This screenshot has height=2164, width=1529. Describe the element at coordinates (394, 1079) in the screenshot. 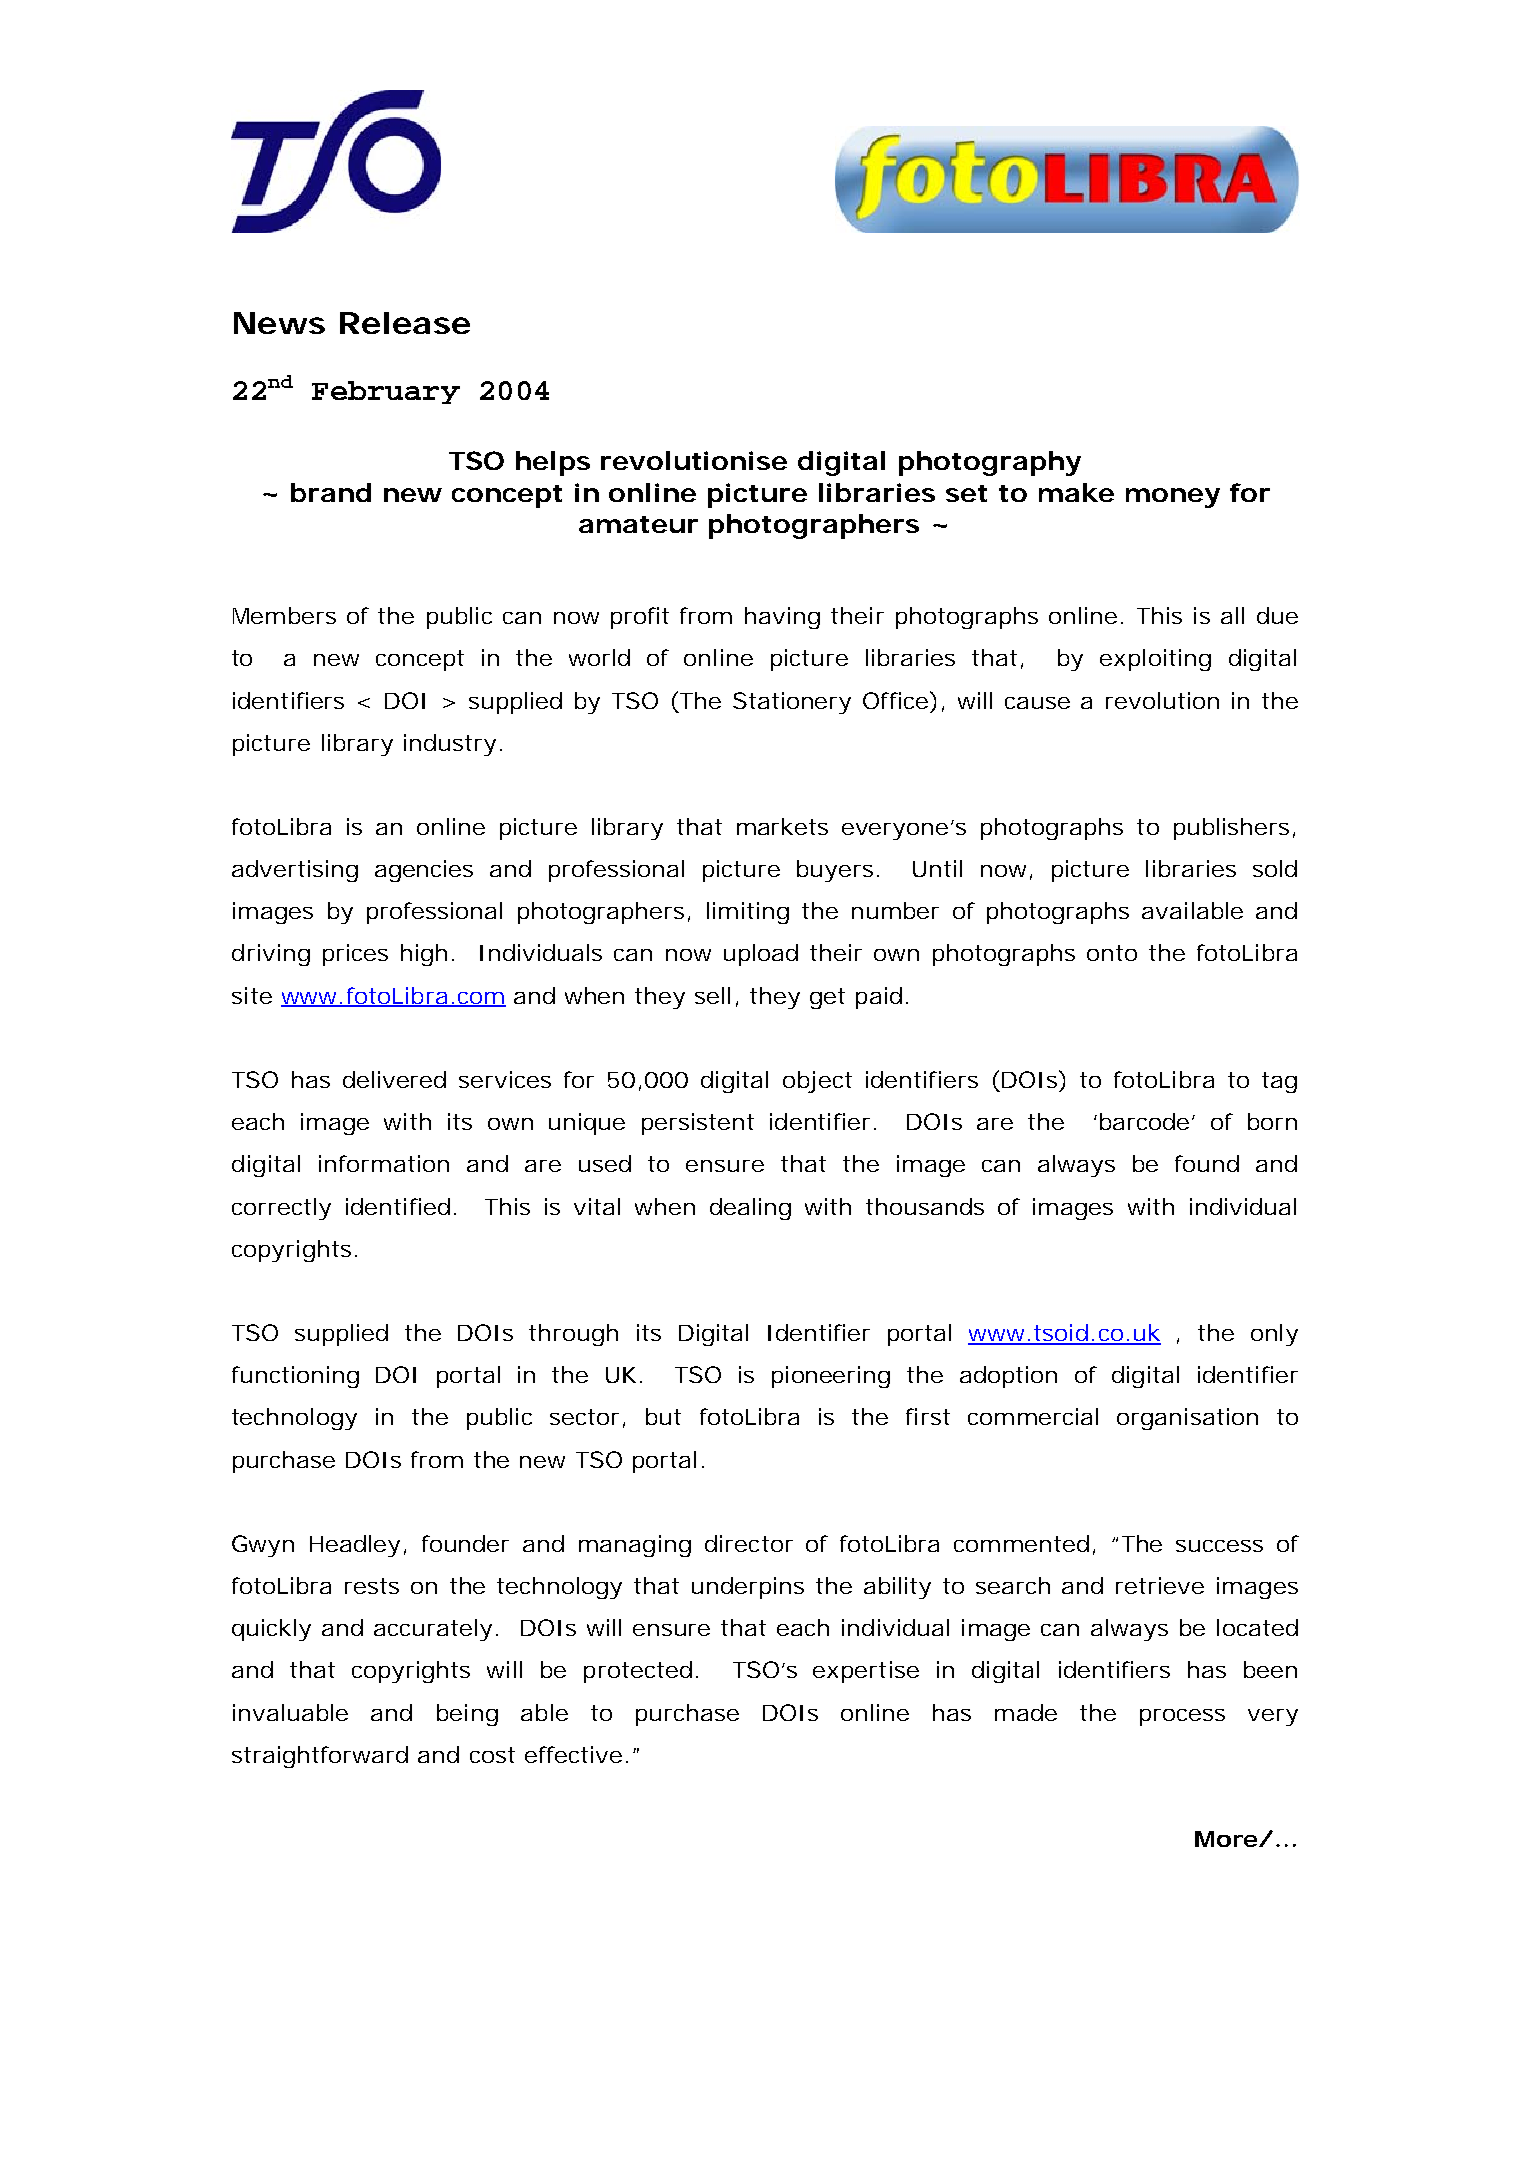

I see `delivered` at that location.
